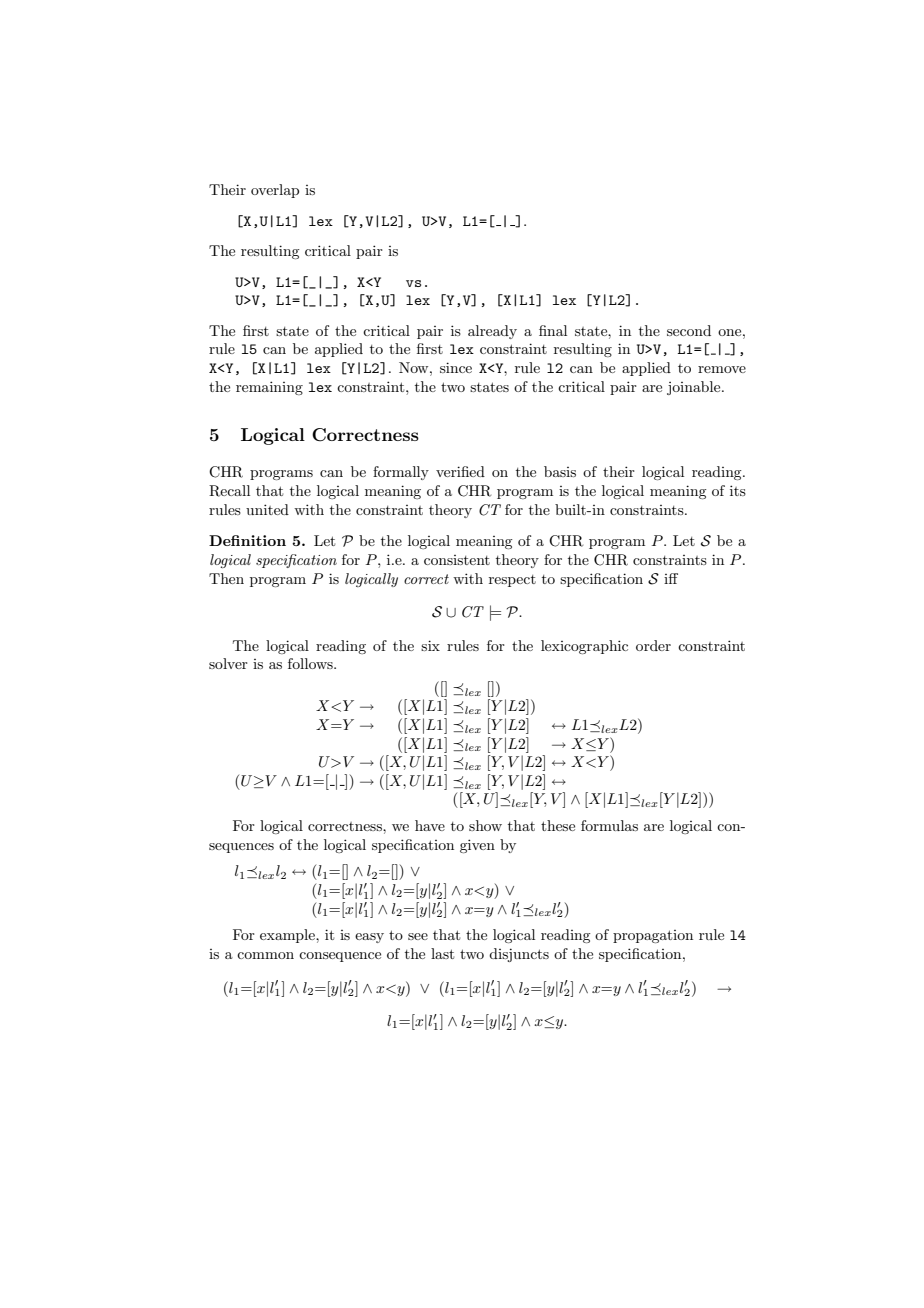 This screenshot has height=1308, width=924. Describe the element at coordinates (229, 491) in the screenshot. I see `Recall` at that location.
